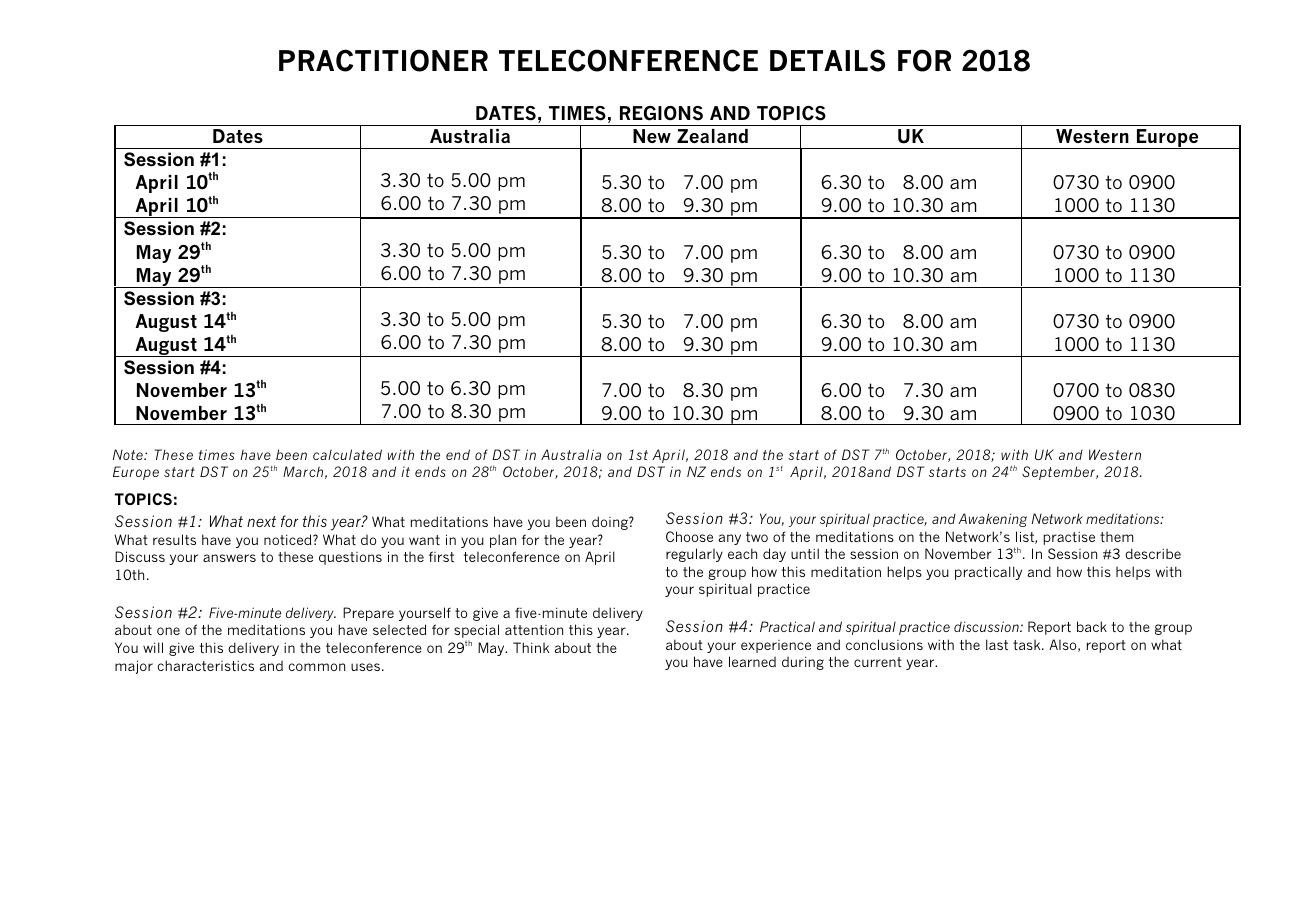 The width and height of the screenshot is (1308, 924). Describe the element at coordinates (1059, 473) in the screenshot. I see `September` at that location.
